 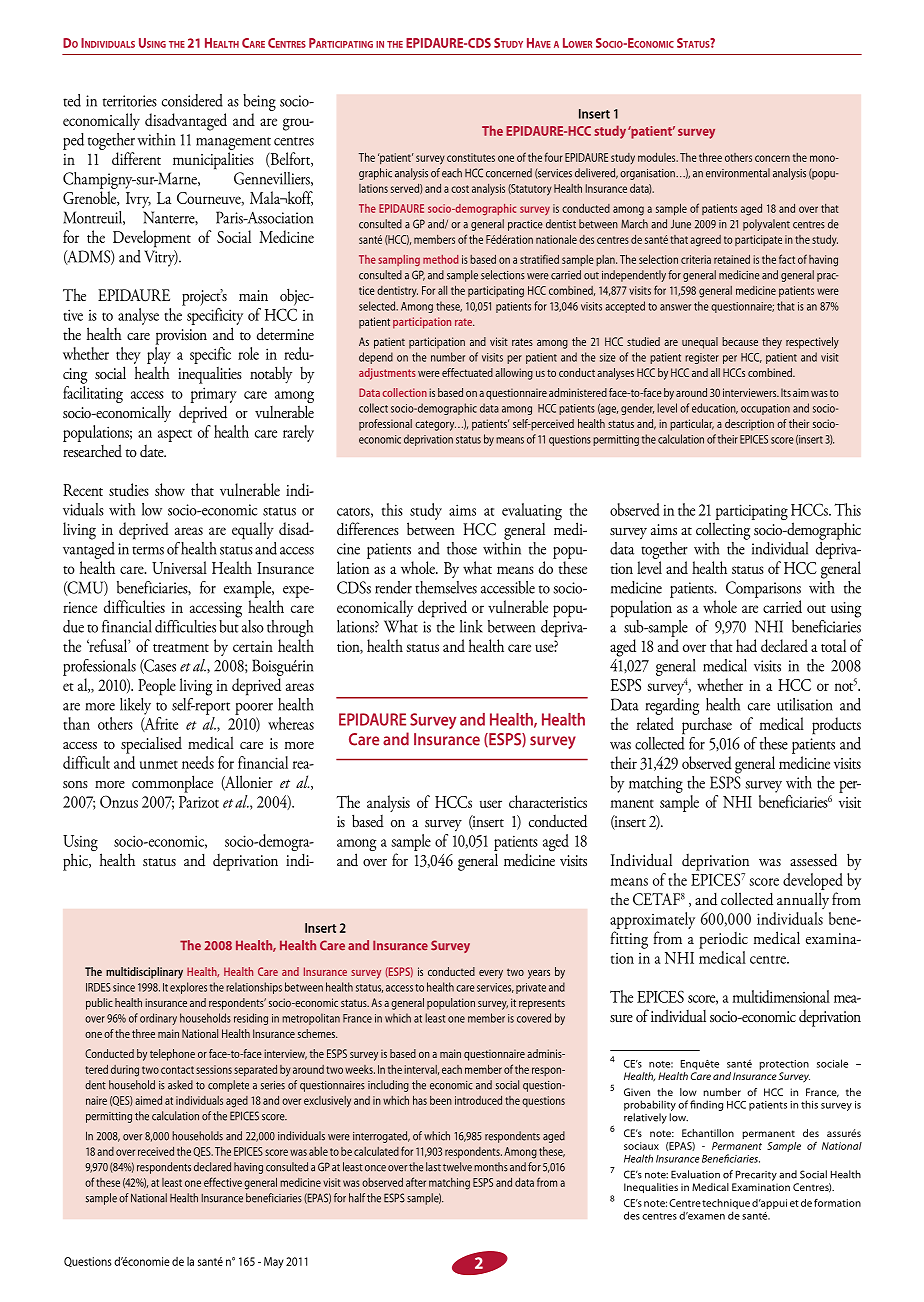 I want to click on received, so click(x=156, y=1151).
